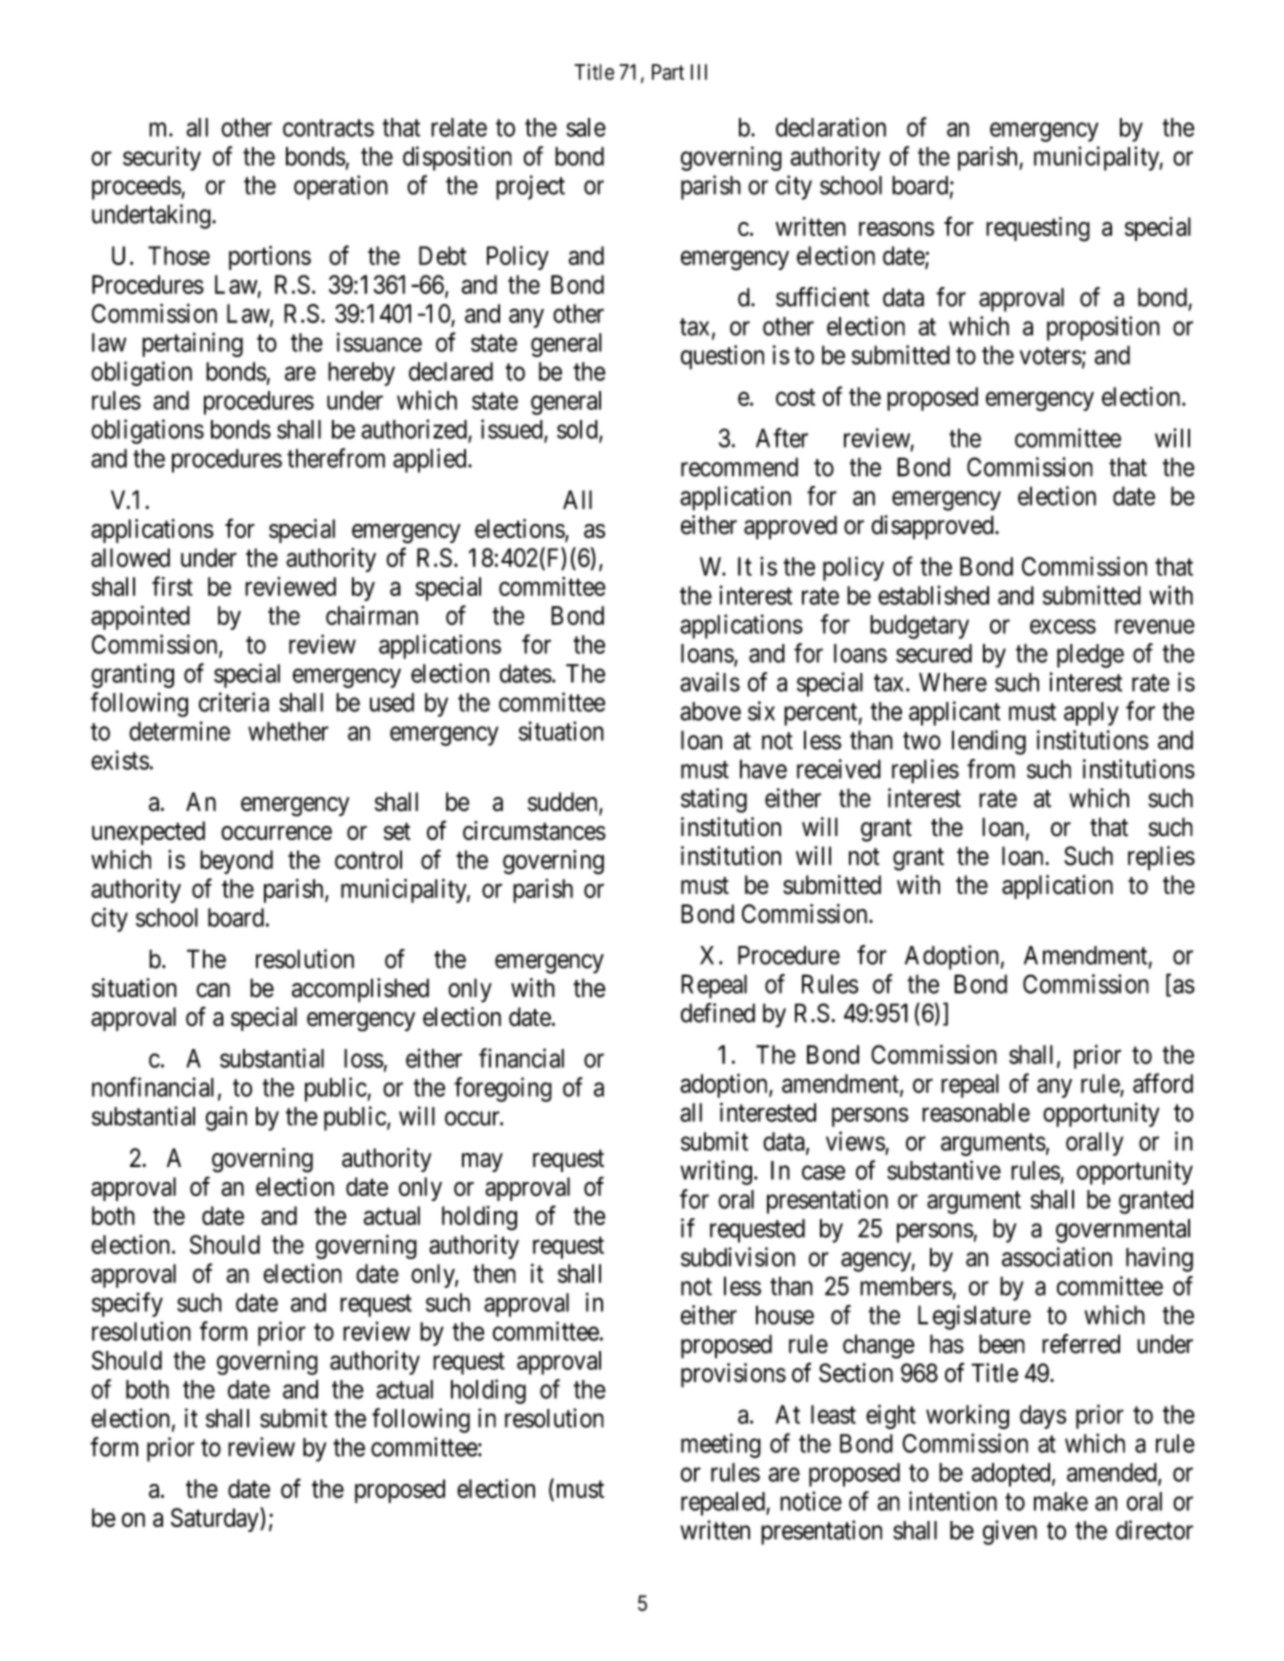  I want to click on gain, so click(226, 1118).
